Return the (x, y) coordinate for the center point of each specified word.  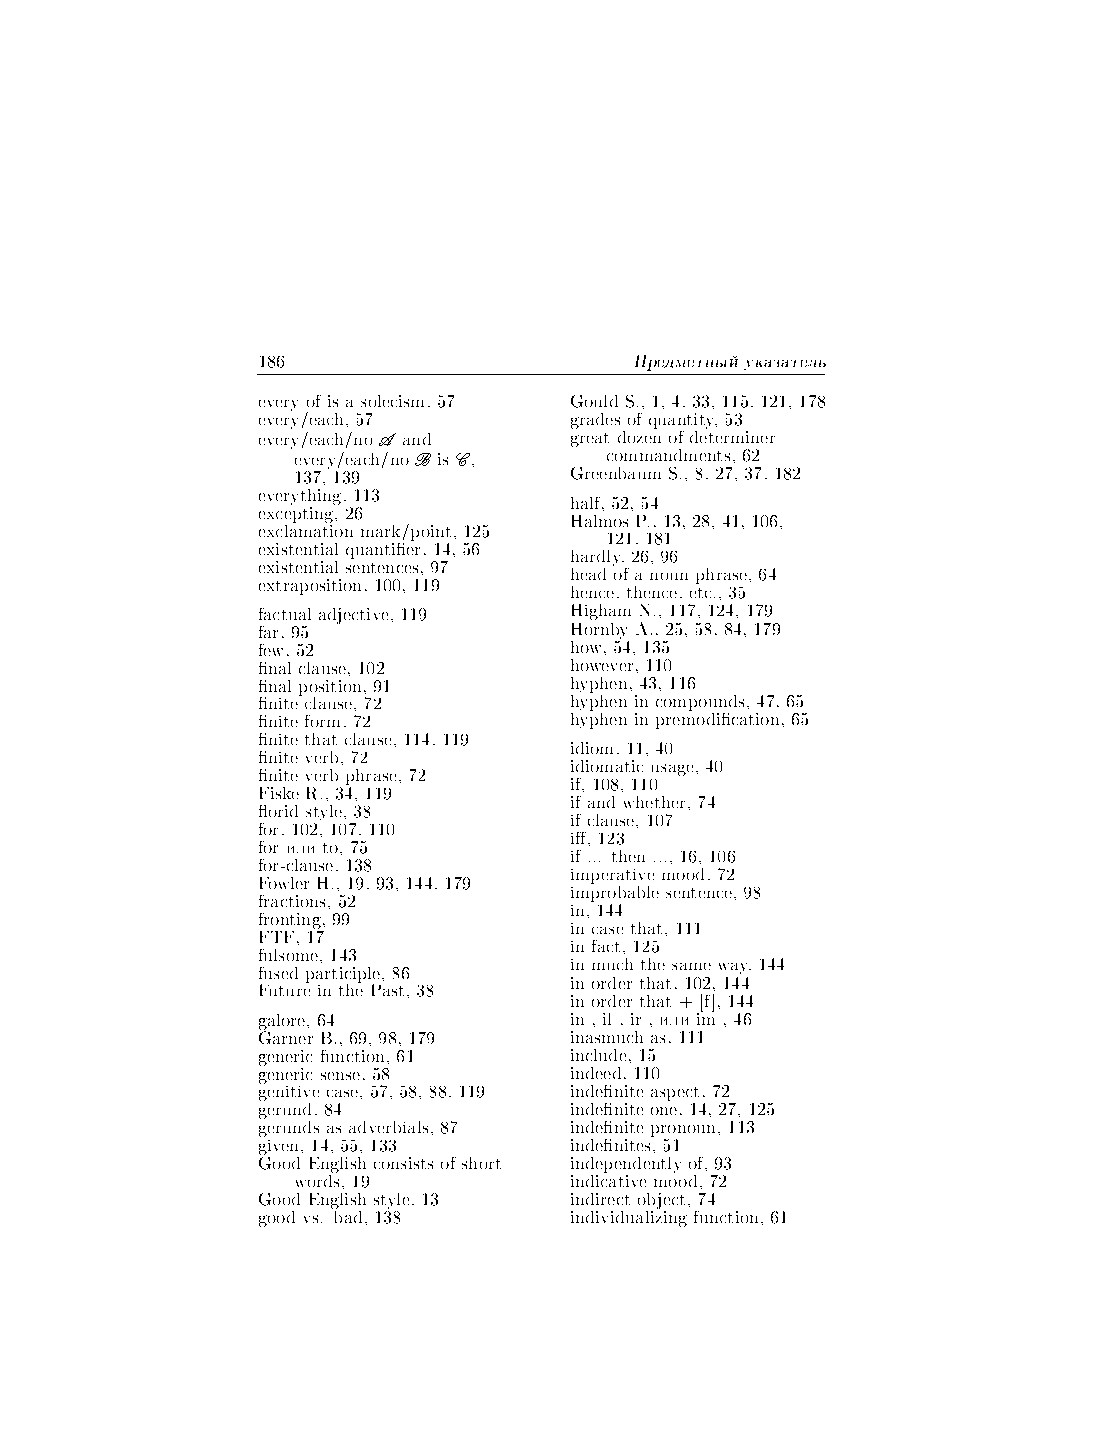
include (598, 1055)
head (588, 574)
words (317, 1179)
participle (344, 976)
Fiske (279, 793)
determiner (732, 437)
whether (656, 802)
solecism (392, 401)
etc (700, 593)
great (590, 440)
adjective (353, 616)
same (691, 966)
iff (580, 839)
